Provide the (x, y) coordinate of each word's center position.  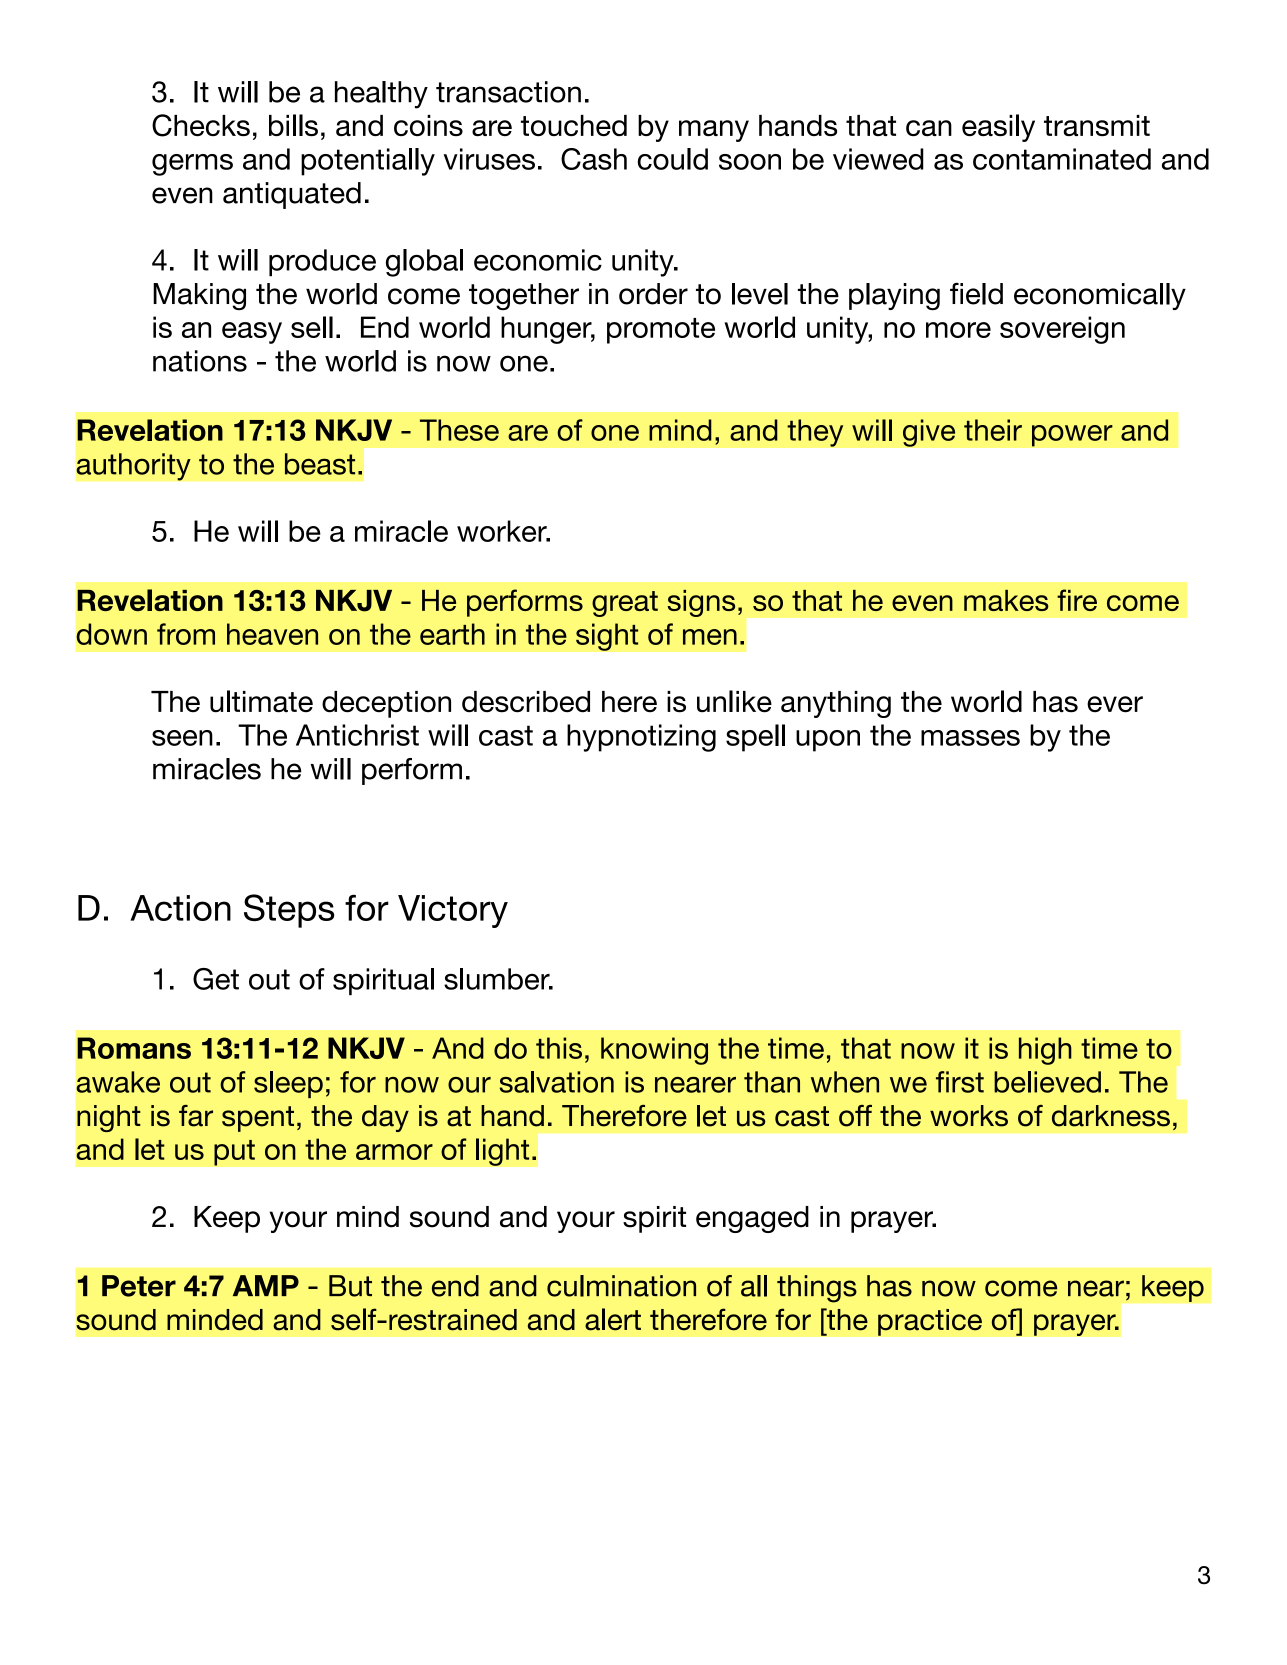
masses (970, 738)
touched (574, 125)
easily (998, 128)
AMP (266, 1285)
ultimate (261, 701)
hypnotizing (641, 738)
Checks (201, 125)
